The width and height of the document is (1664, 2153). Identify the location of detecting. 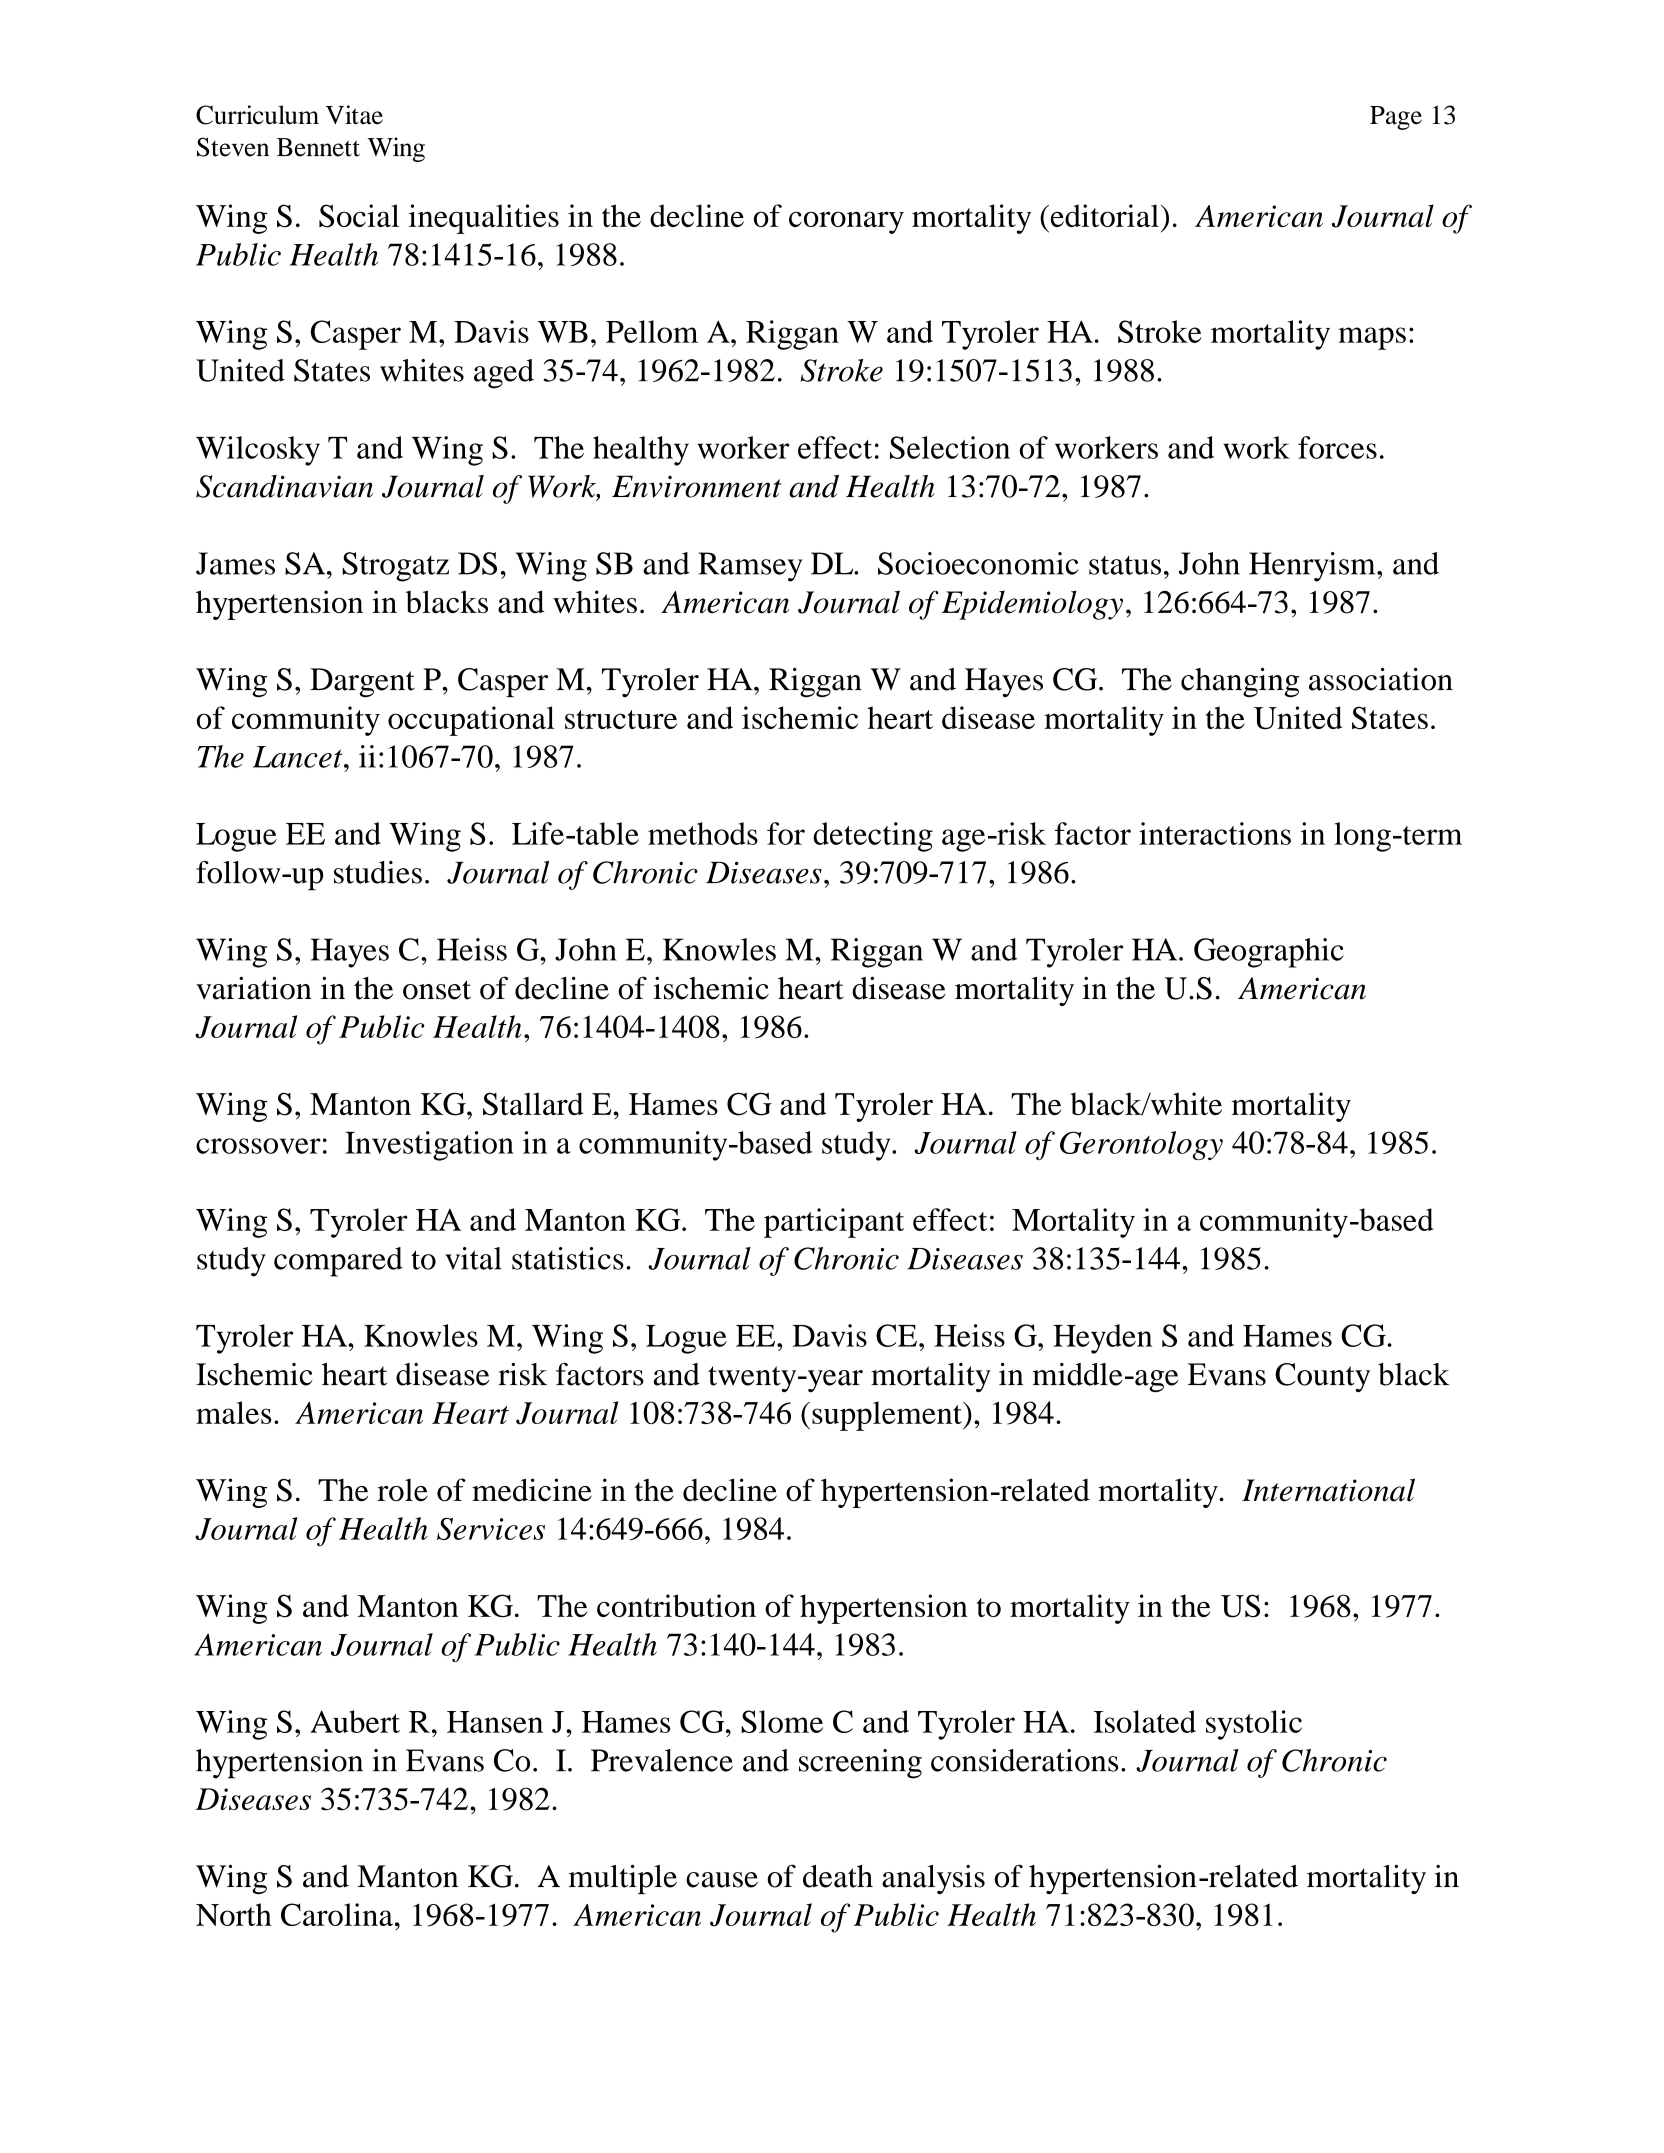
(873, 837).
